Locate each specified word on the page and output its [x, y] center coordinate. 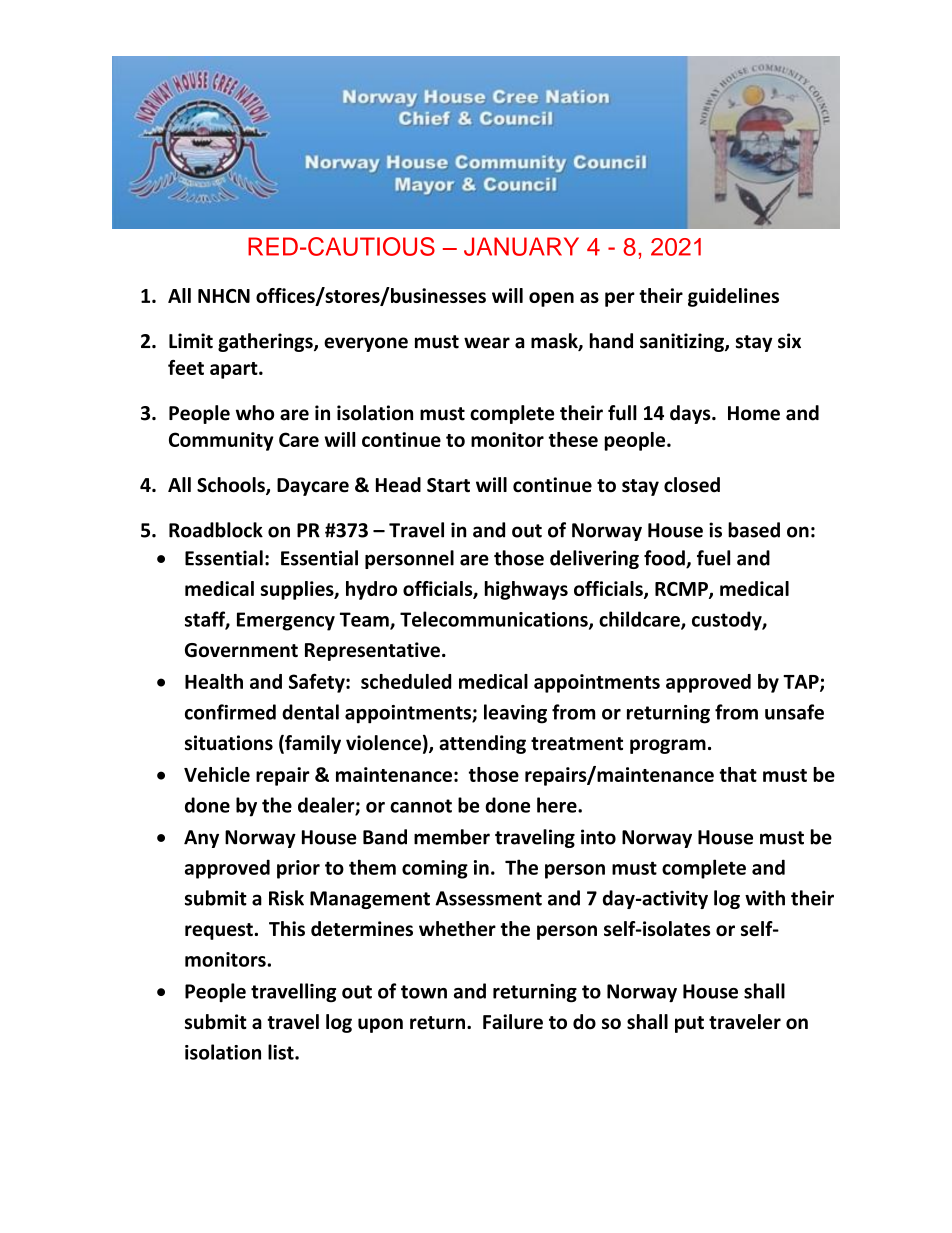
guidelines [733, 297]
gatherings [266, 342]
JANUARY [521, 246]
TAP [802, 683]
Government [241, 650]
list [282, 1052]
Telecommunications [495, 620]
